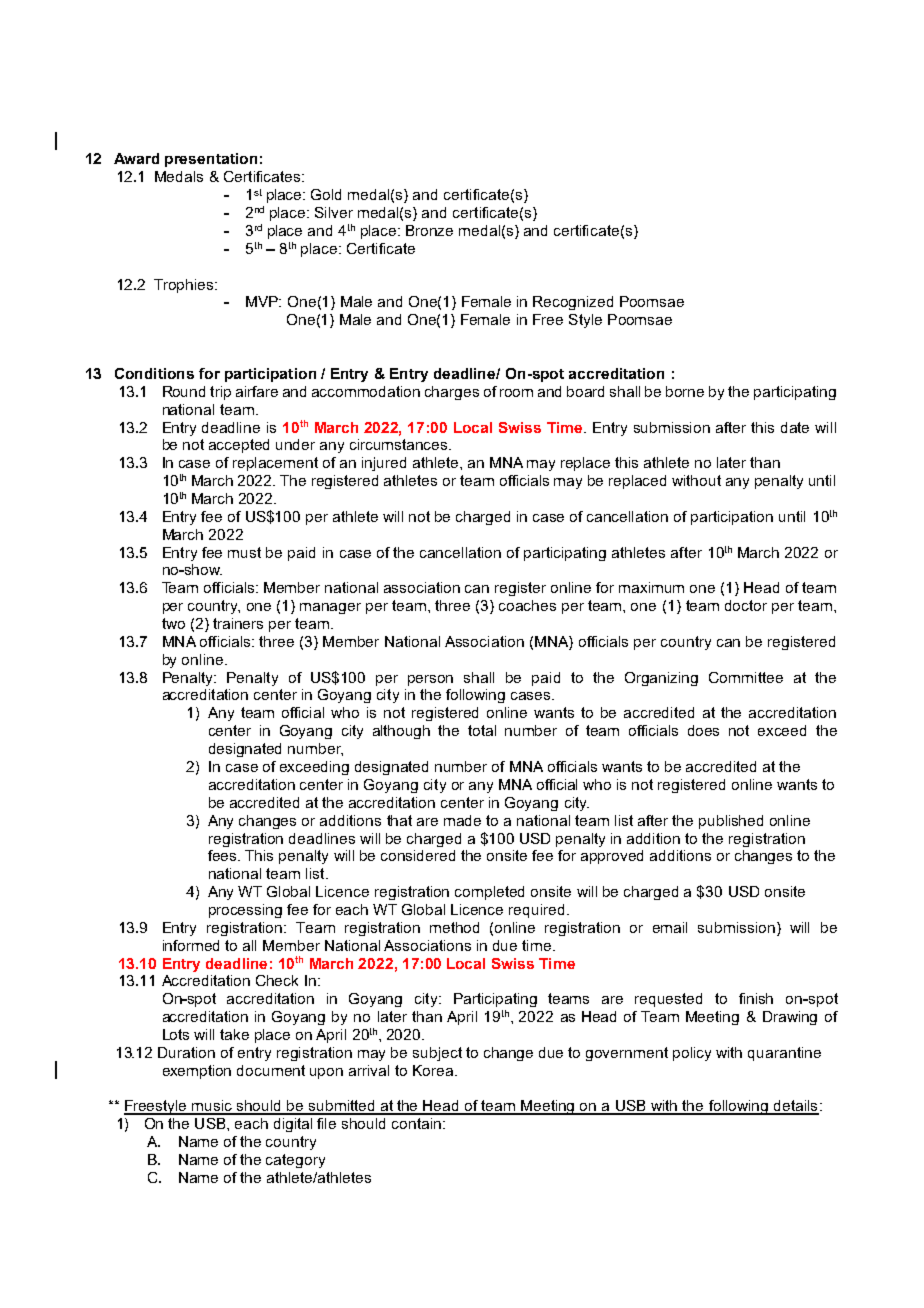 The image size is (924, 1308). I want to click on Bronze, so click(429, 230).
